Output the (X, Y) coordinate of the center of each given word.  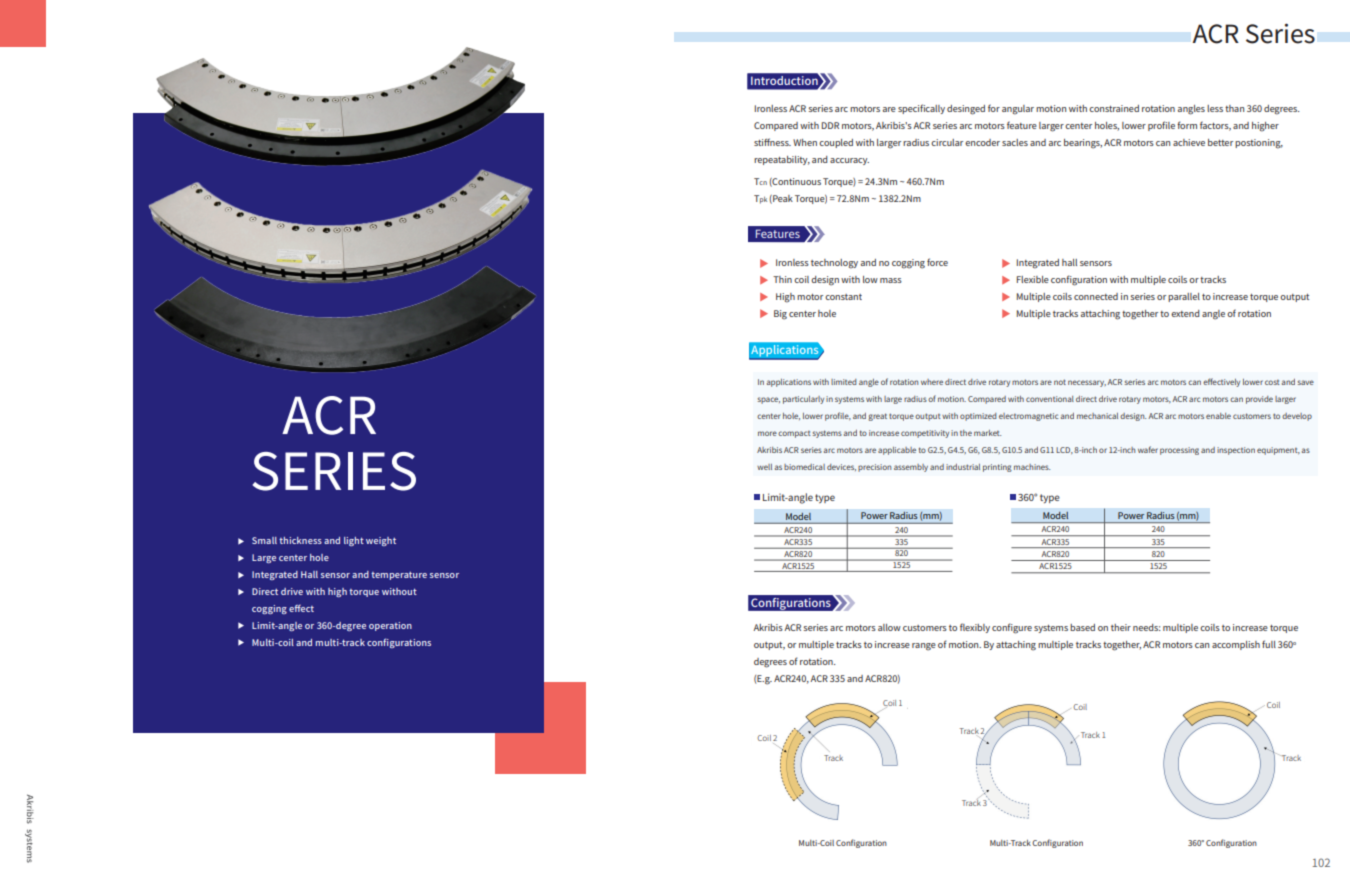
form (1187, 125)
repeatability (782, 160)
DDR (830, 125)
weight (381, 541)
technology (834, 264)
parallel (1184, 297)
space (769, 400)
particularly (803, 400)
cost (1272, 382)
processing (1179, 451)
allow (889, 627)
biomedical (804, 467)
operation (390, 626)
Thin (782, 279)
